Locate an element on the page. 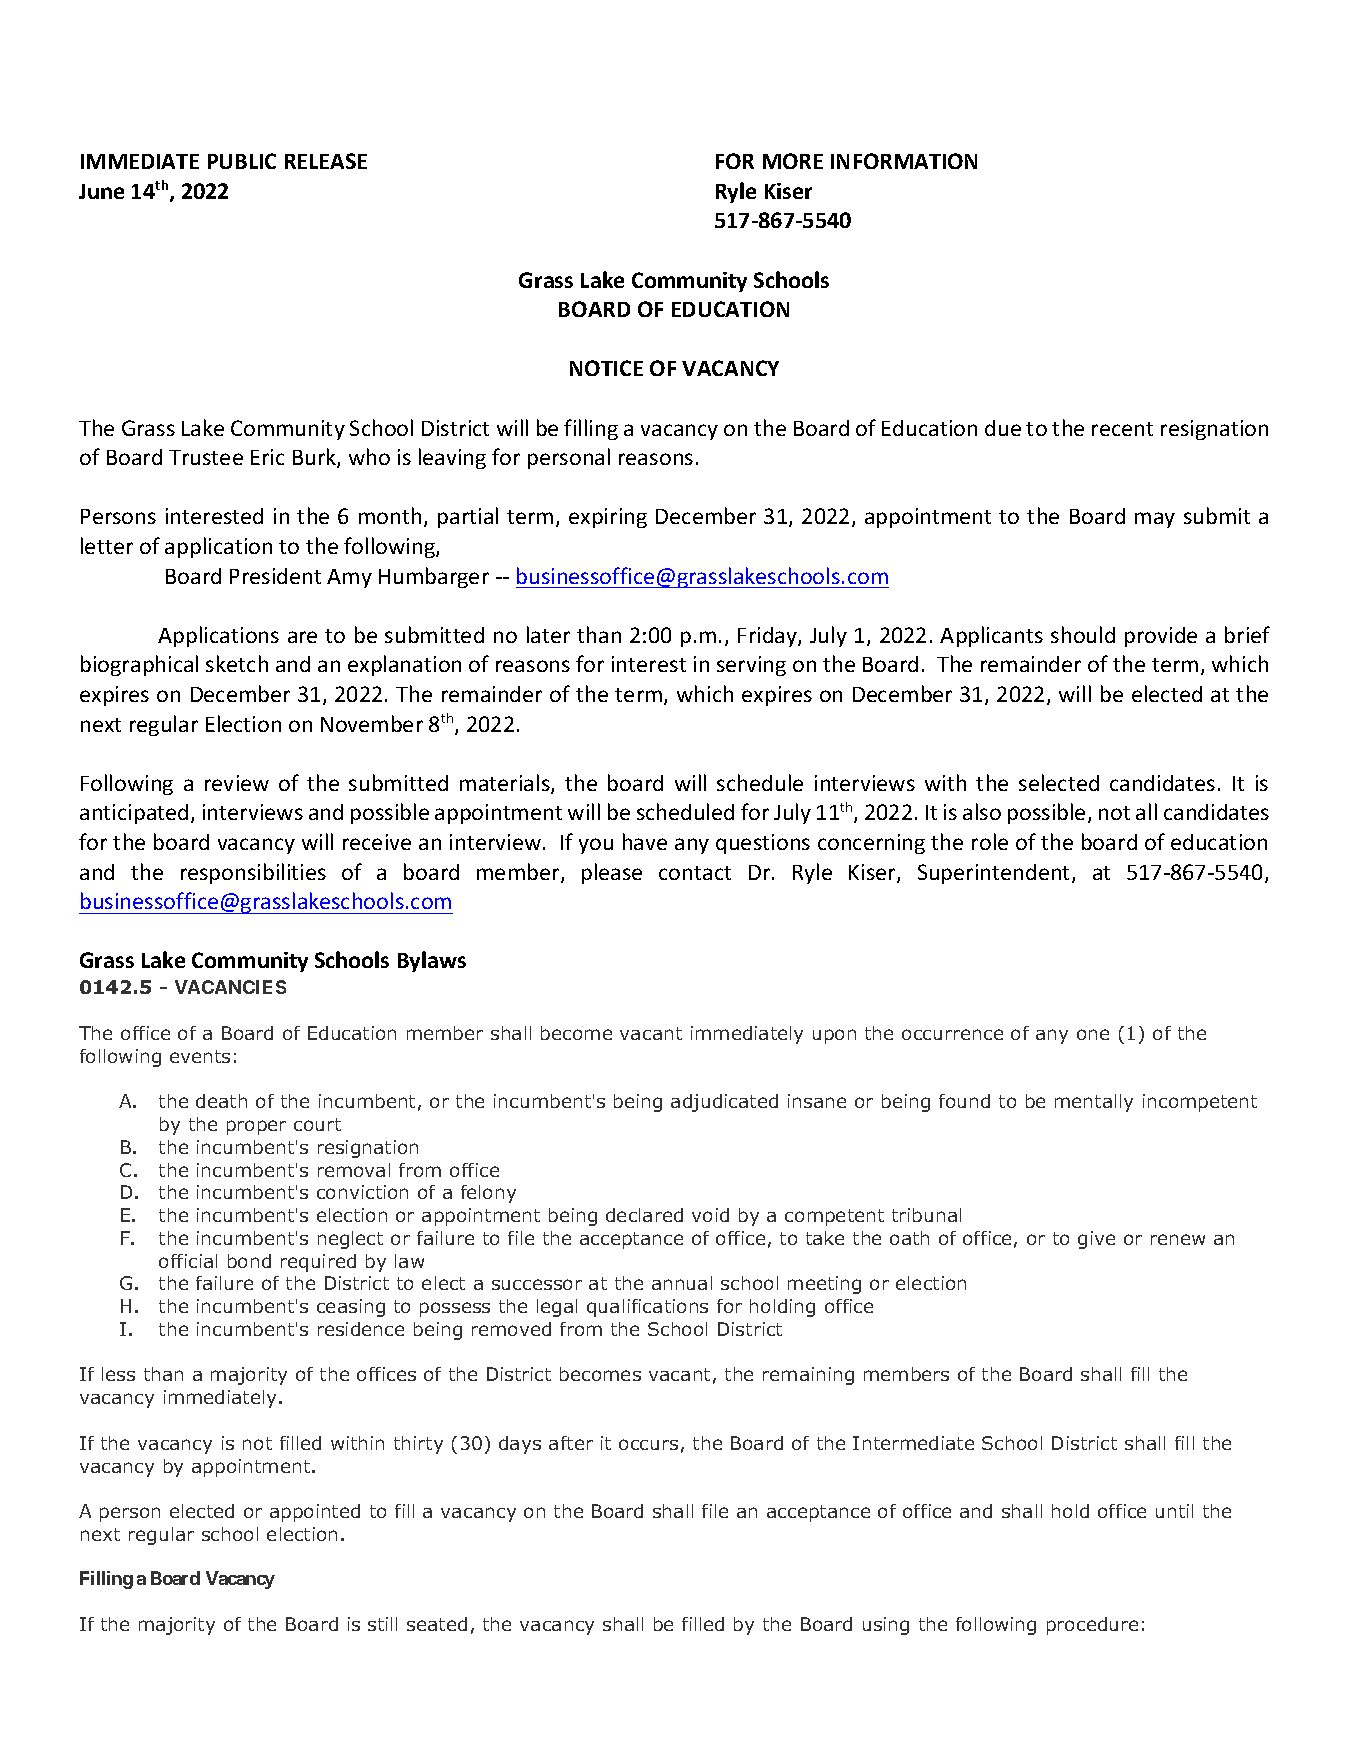 This document has height=1746, width=1349. INFORMATION is located at coordinates (904, 161).
